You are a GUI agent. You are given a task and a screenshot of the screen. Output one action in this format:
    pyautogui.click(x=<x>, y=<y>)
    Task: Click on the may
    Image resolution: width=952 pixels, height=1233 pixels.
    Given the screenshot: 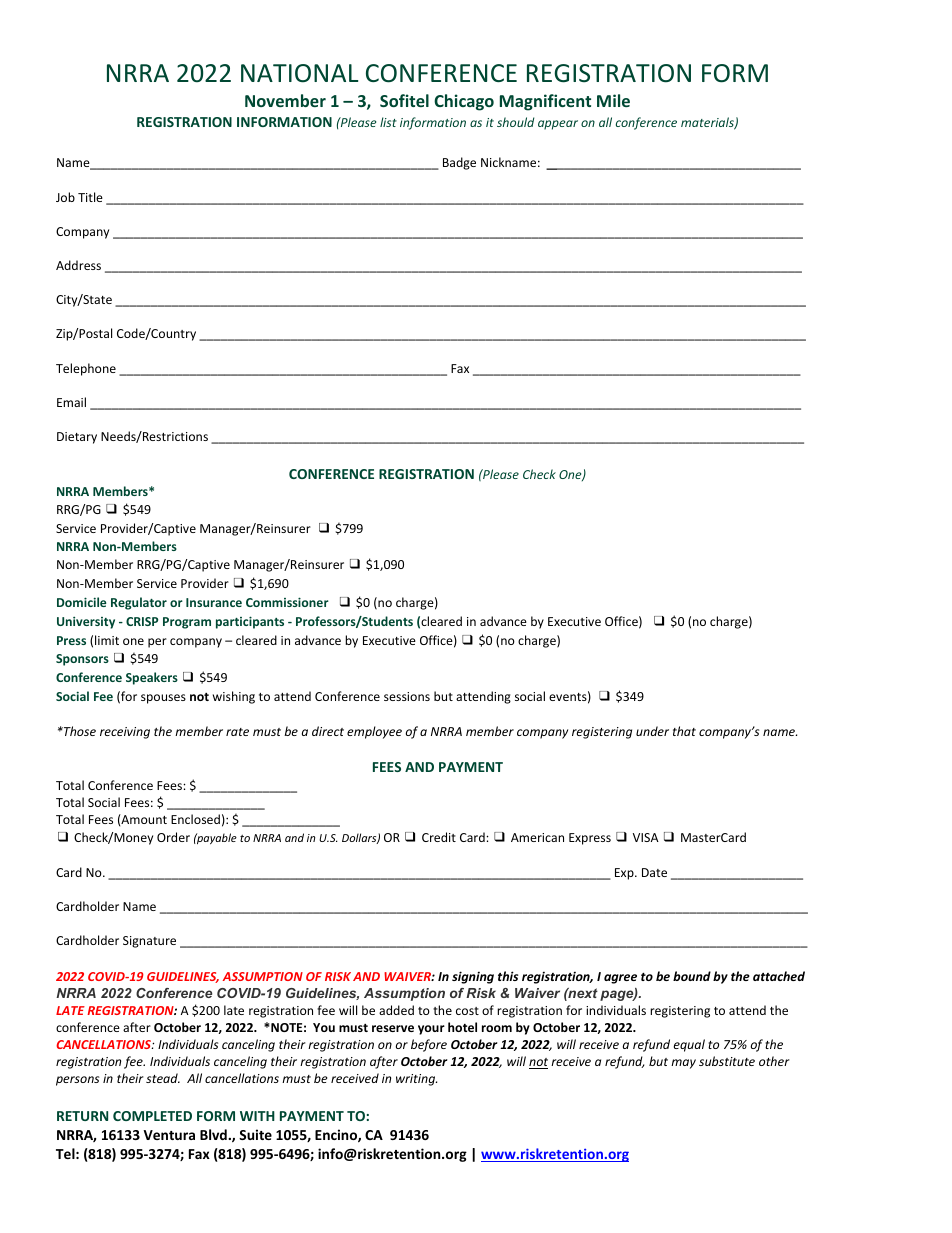 What is the action you would take?
    pyautogui.click(x=683, y=1064)
